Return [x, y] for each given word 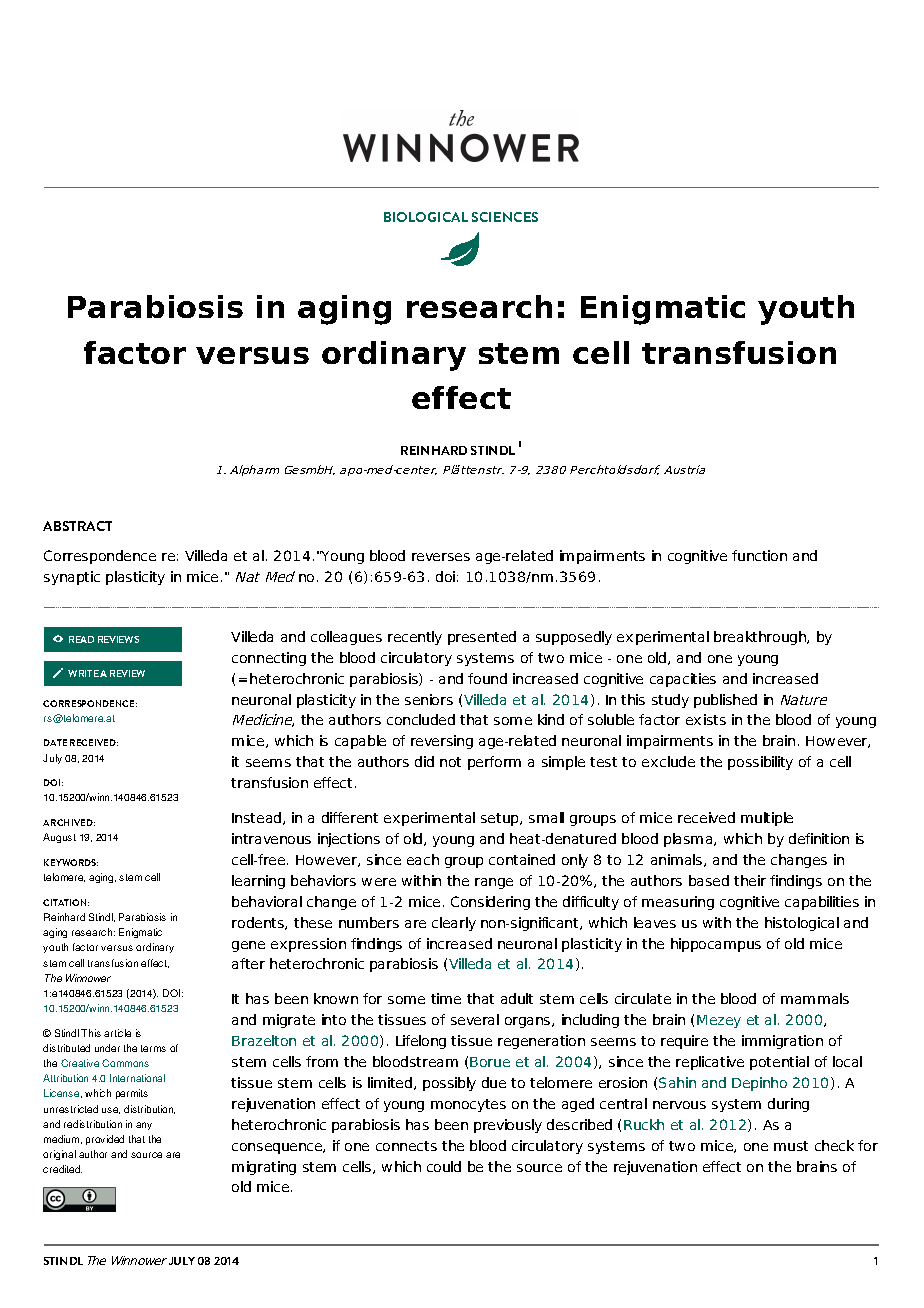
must [791, 1146]
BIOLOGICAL [426, 217]
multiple [767, 819]
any [144, 1126]
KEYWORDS [71, 862]
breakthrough [761, 638]
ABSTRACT [77, 526]
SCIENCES [505, 217]
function [759, 555]
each [423, 859]
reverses [441, 557]
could [444, 1166]
